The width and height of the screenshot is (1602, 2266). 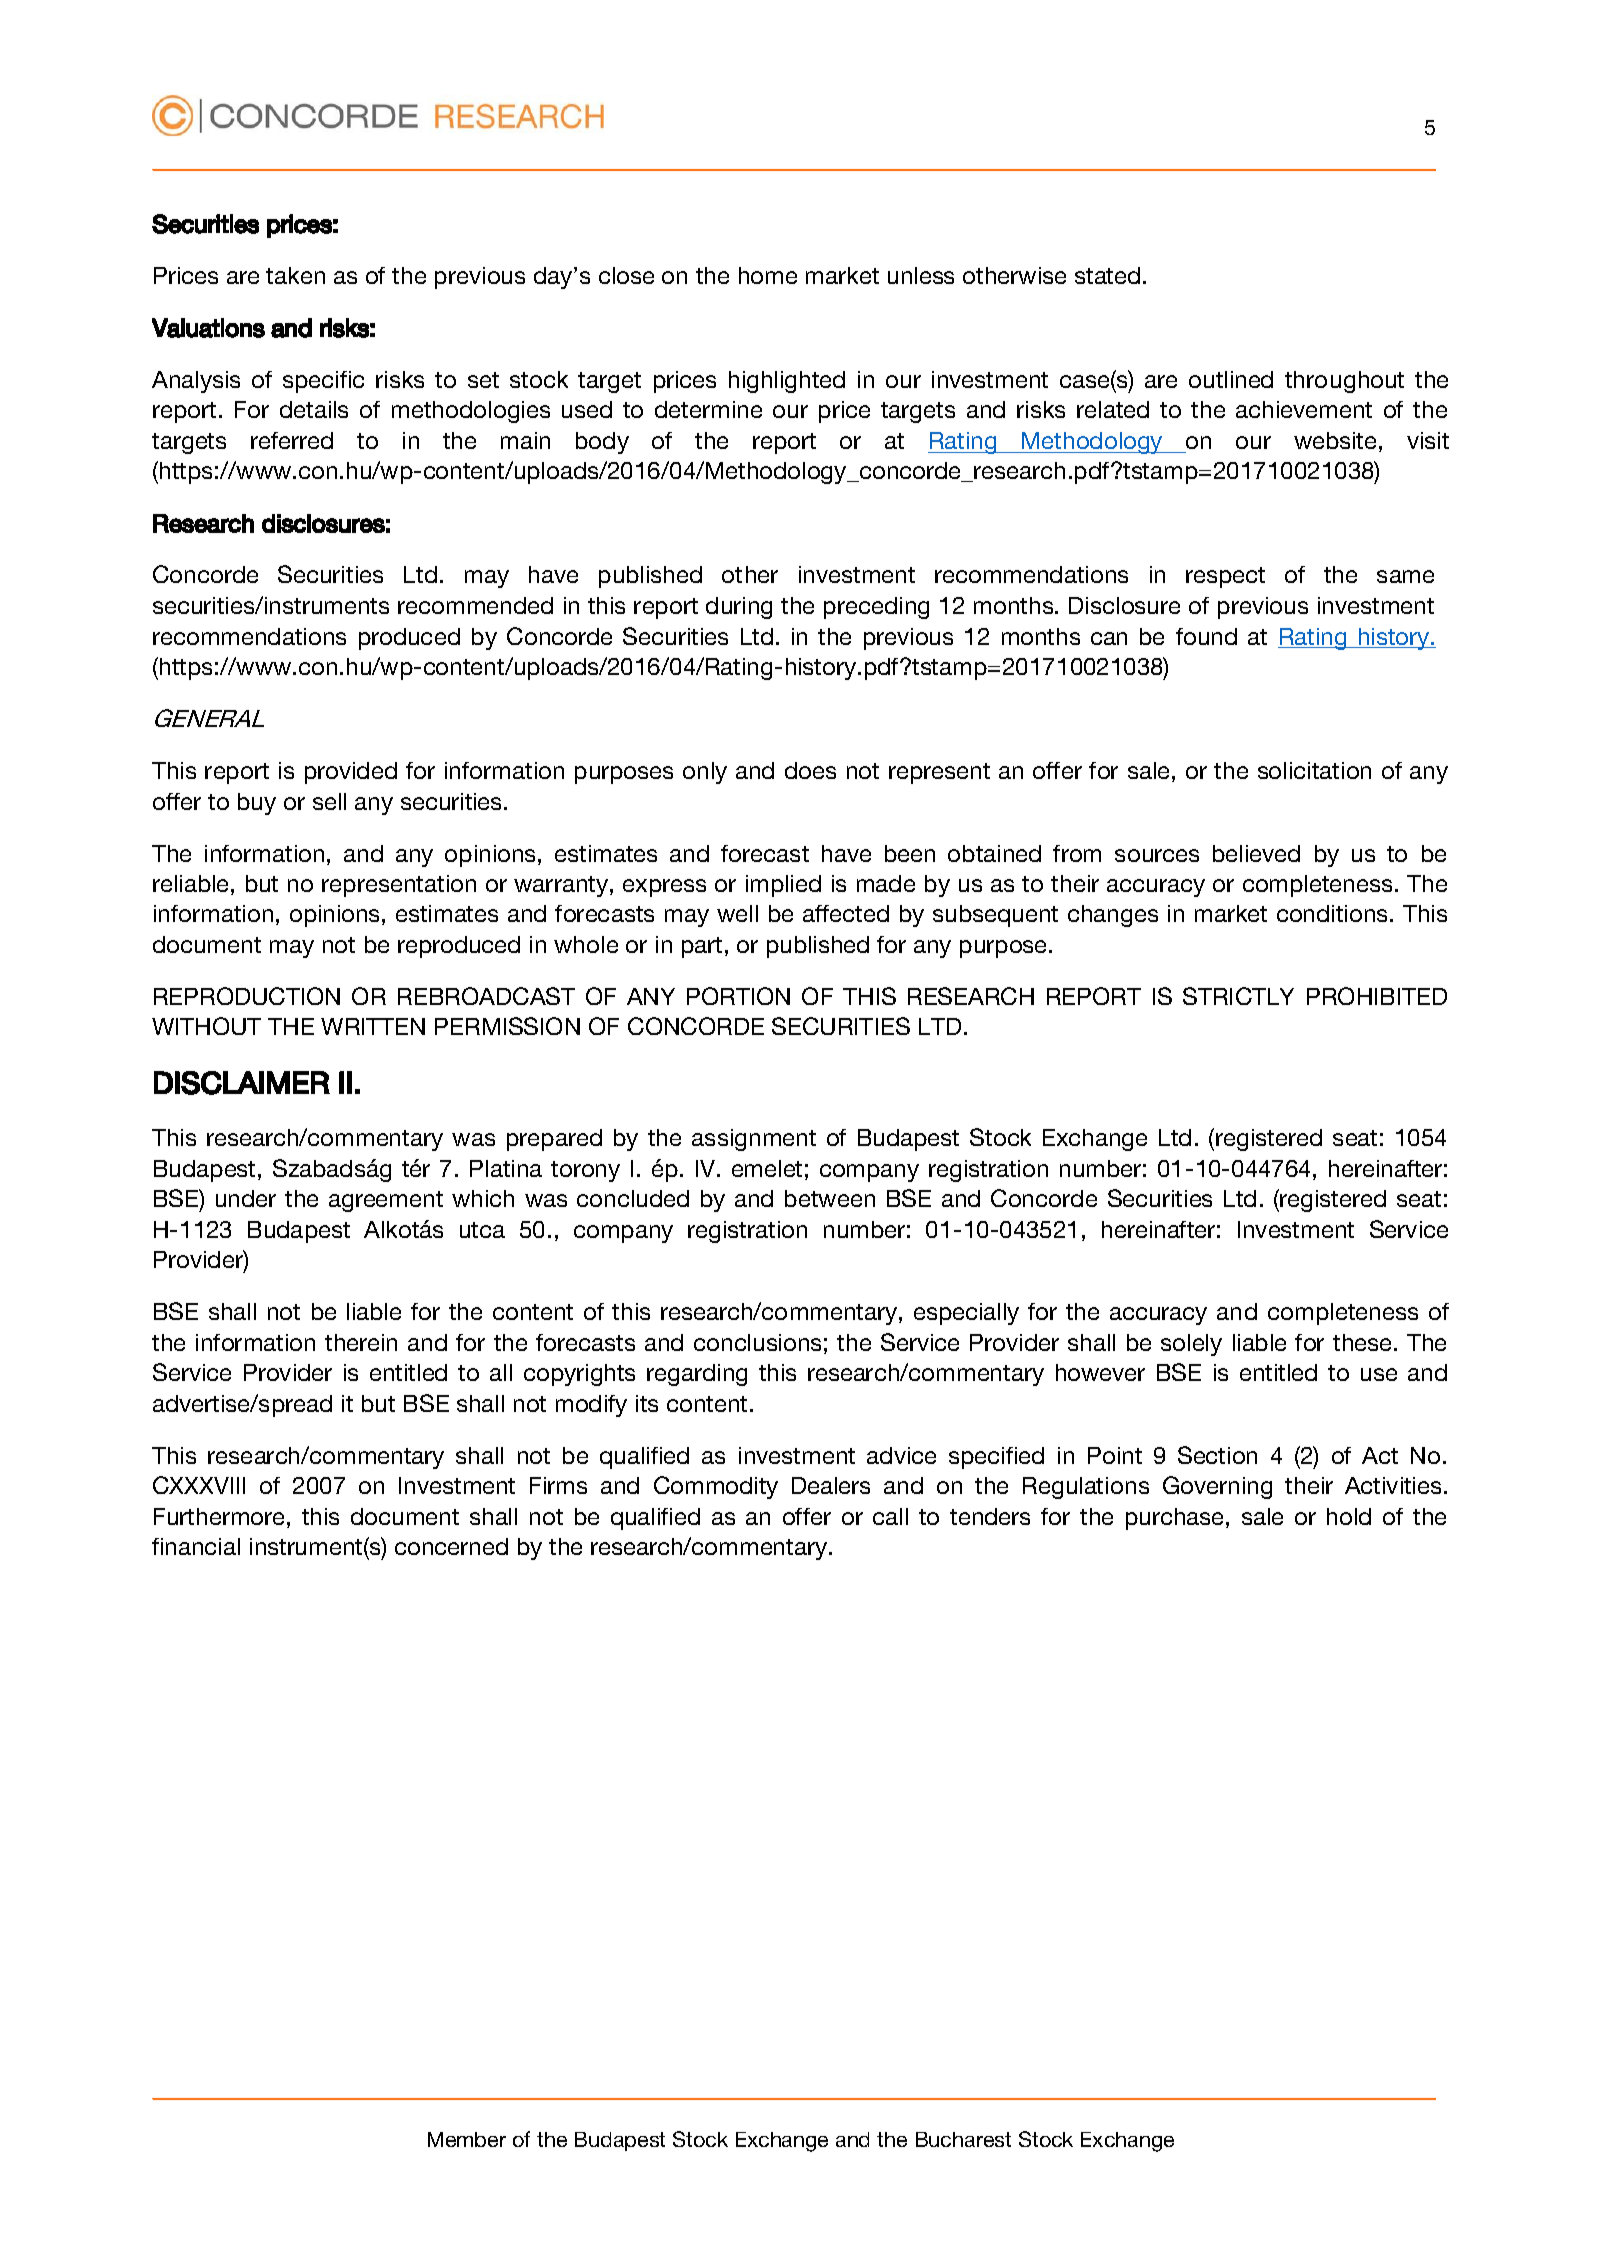 What do you see at coordinates (467, 2139) in the screenshot?
I see `Member` at bounding box center [467, 2139].
